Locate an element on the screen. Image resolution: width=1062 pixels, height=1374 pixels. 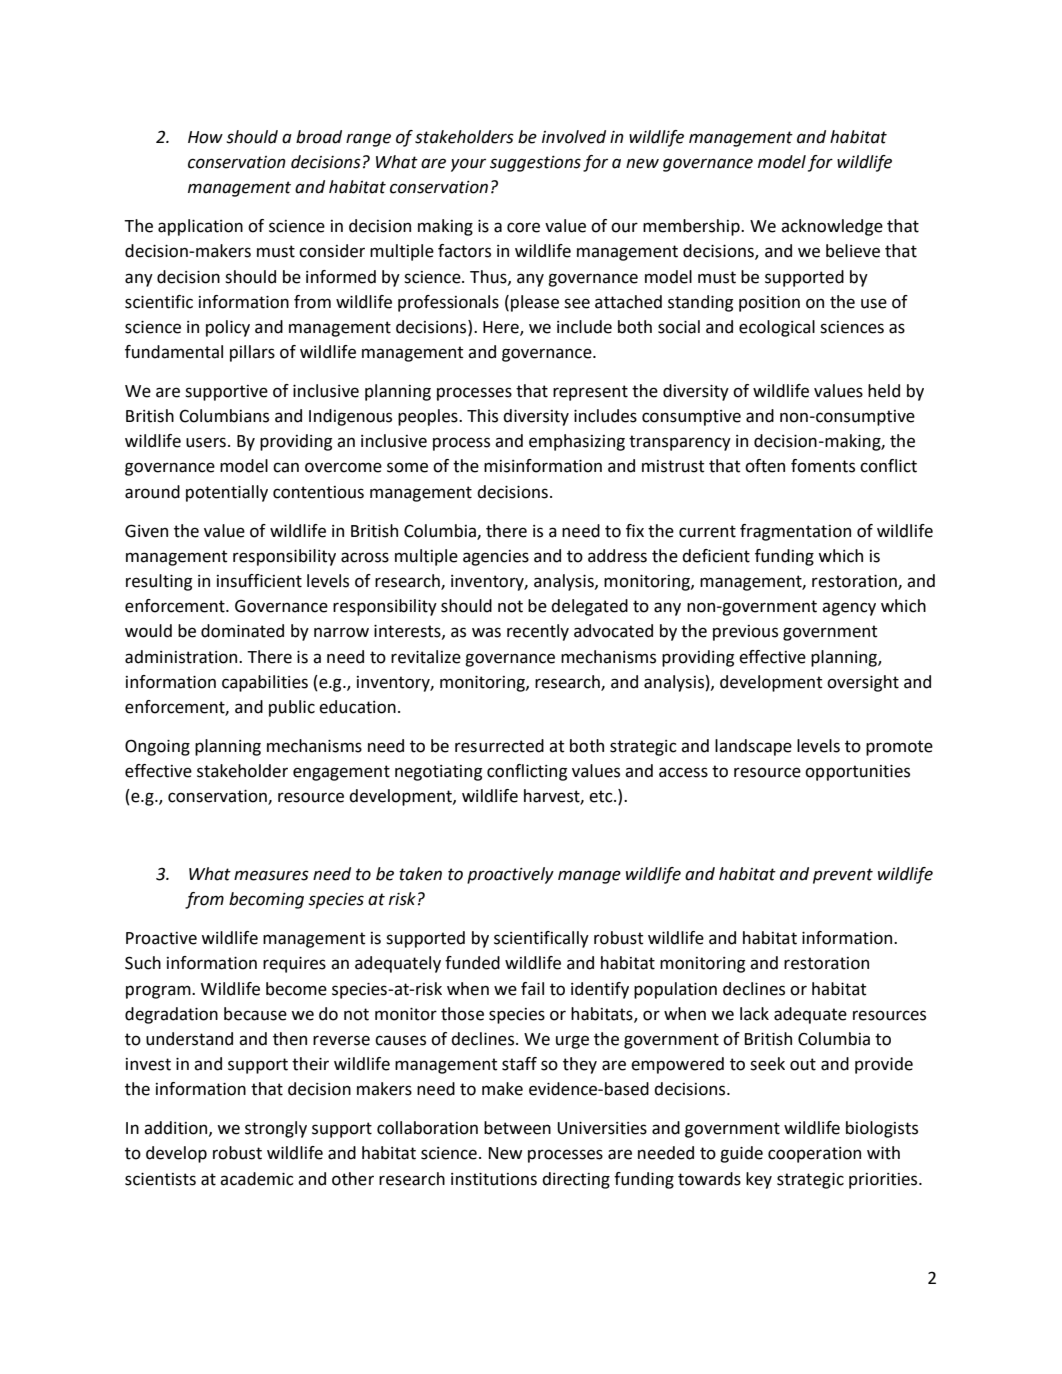
between is located at coordinates (517, 1128).
